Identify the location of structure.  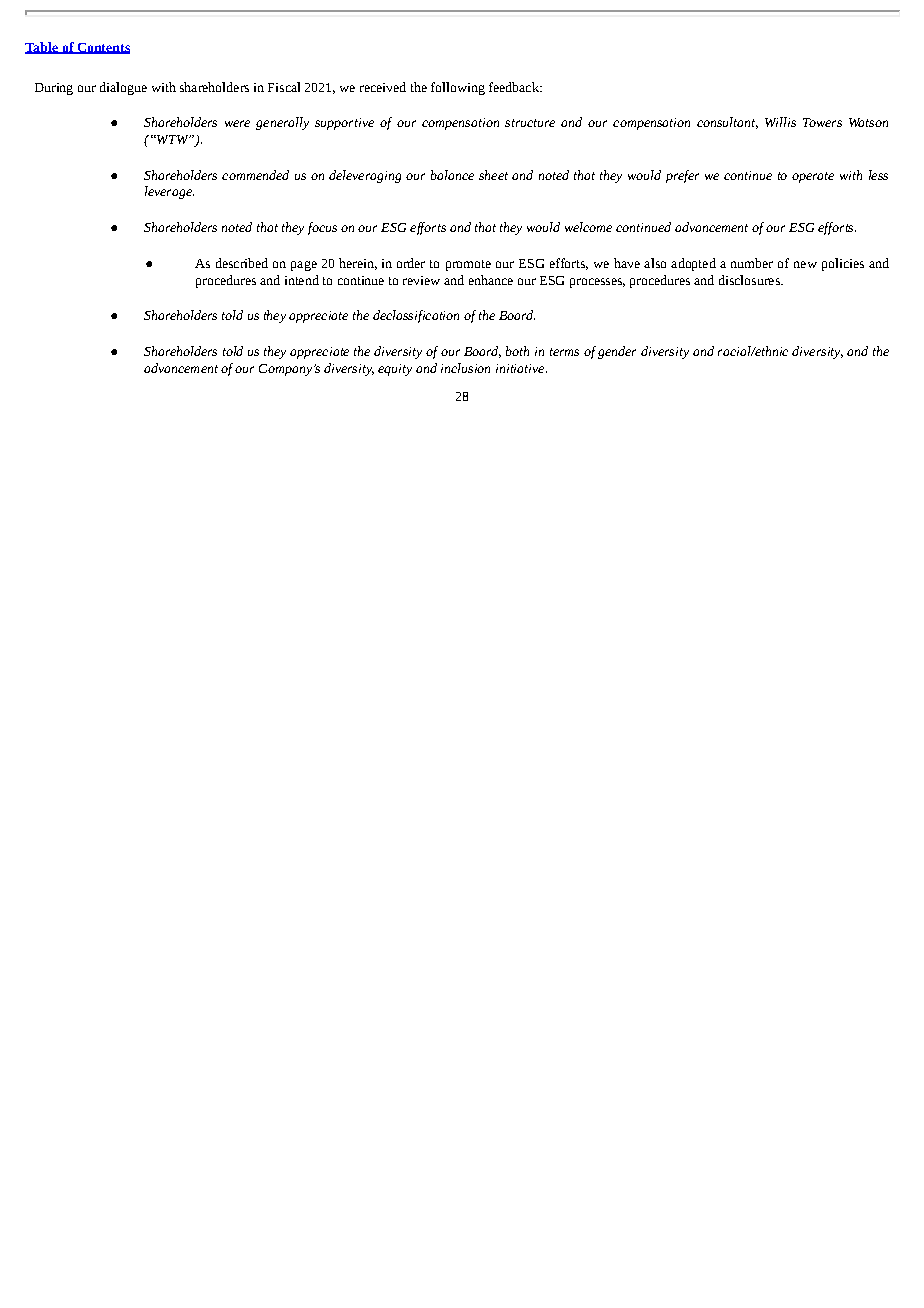
(530, 123).
